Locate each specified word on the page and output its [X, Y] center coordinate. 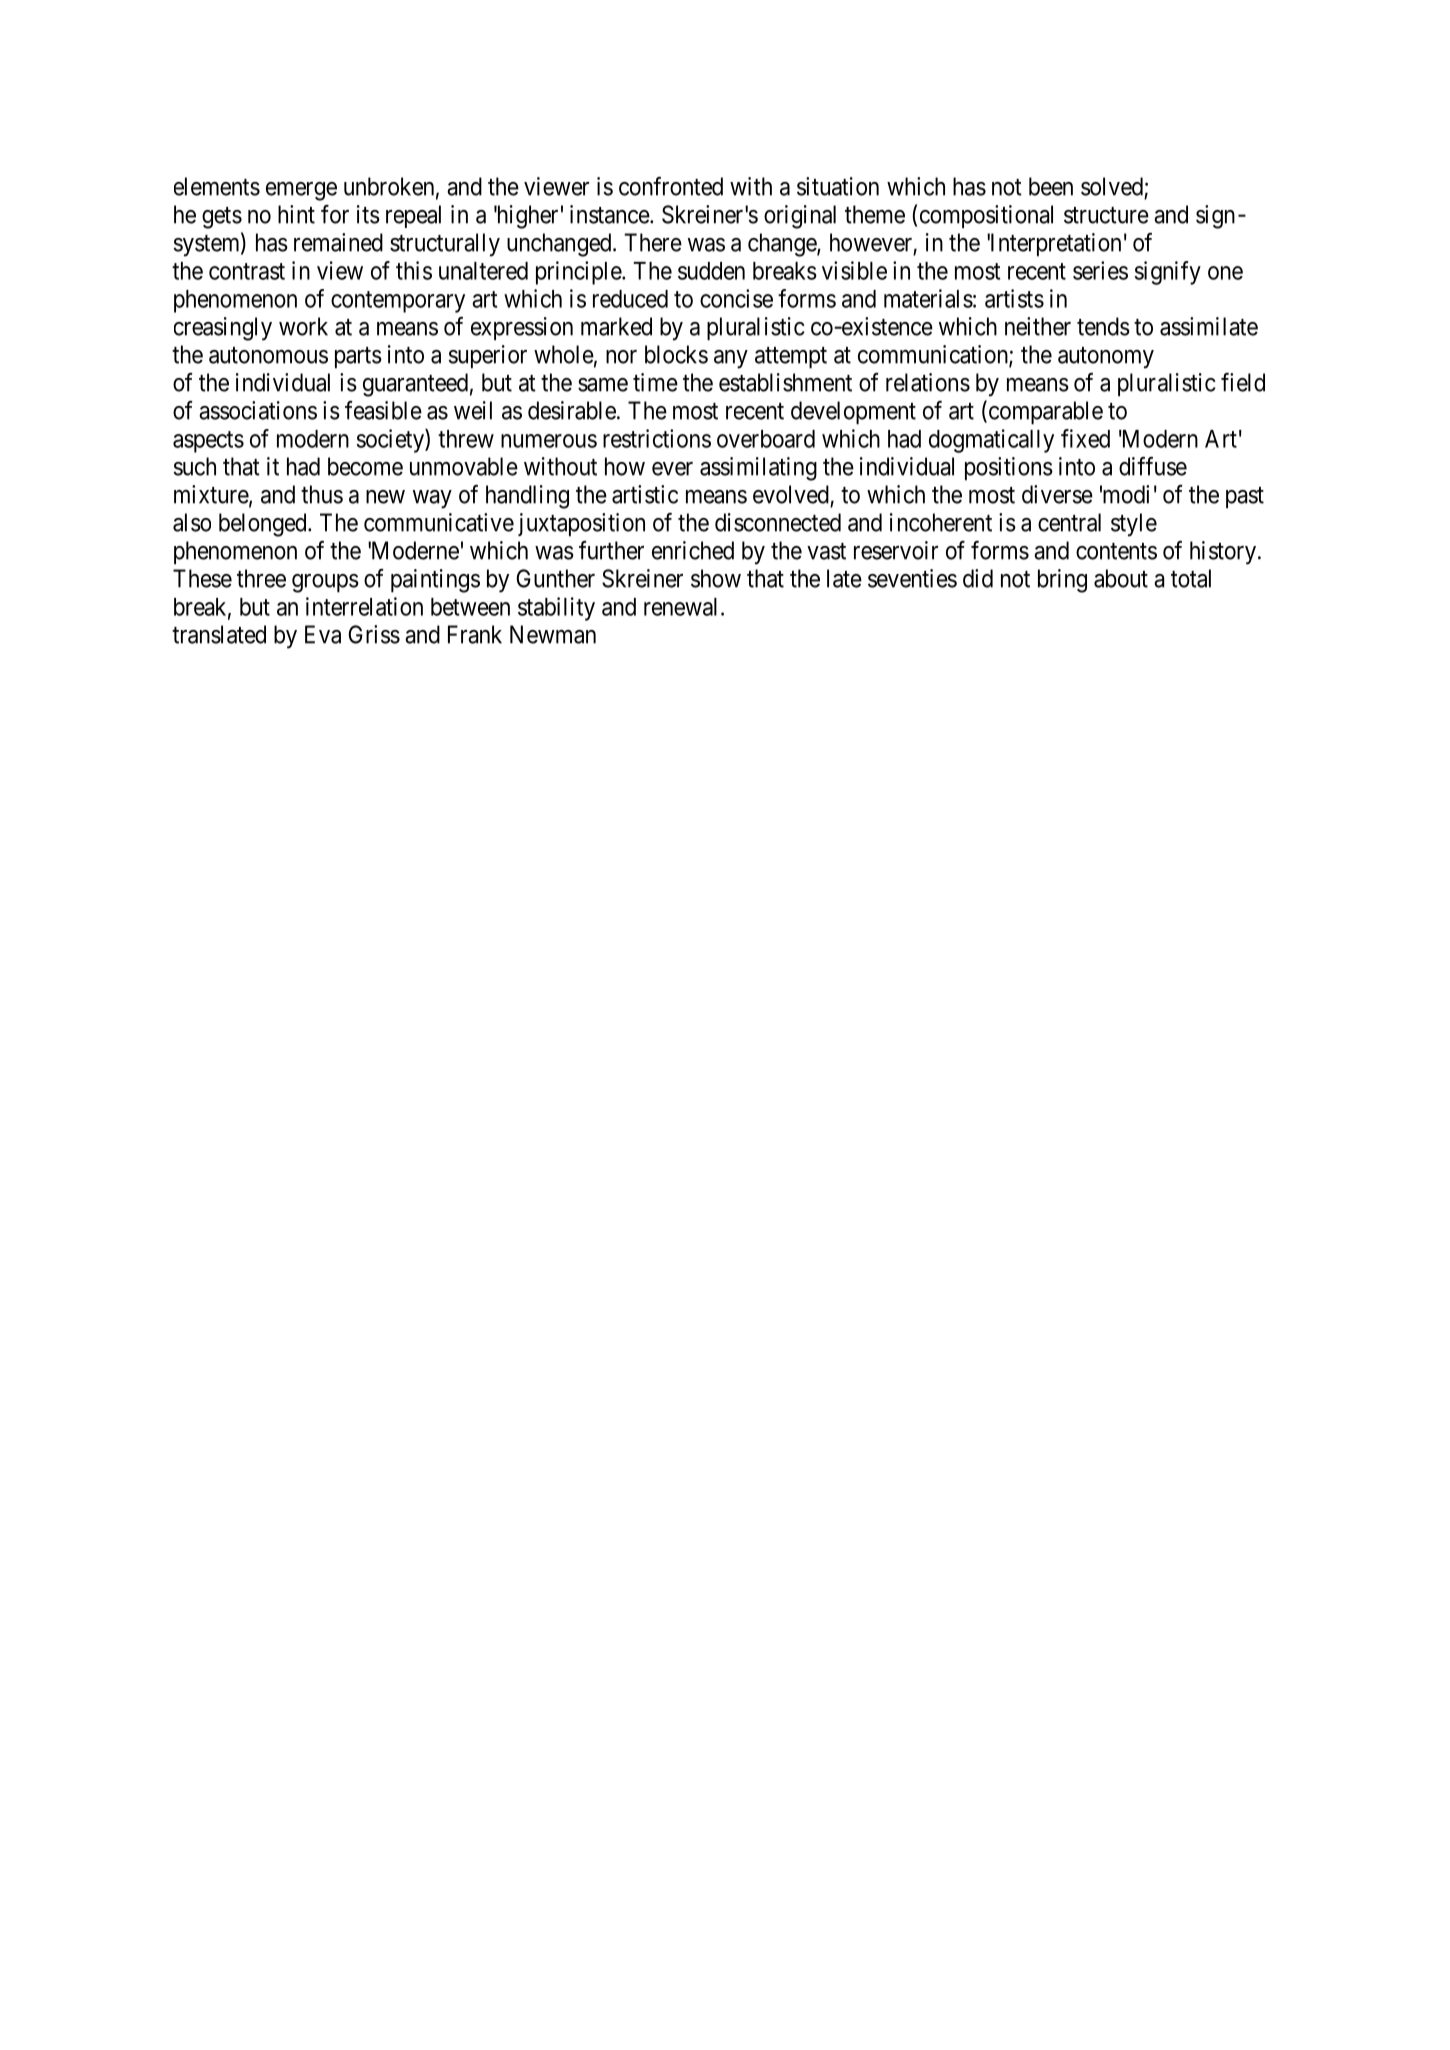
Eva [323, 634]
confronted [671, 186]
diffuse [1153, 466]
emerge [301, 191]
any [731, 359]
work [303, 326]
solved [1112, 186]
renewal [680, 607]
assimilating [758, 469]
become [365, 466]
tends [1103, 326]
